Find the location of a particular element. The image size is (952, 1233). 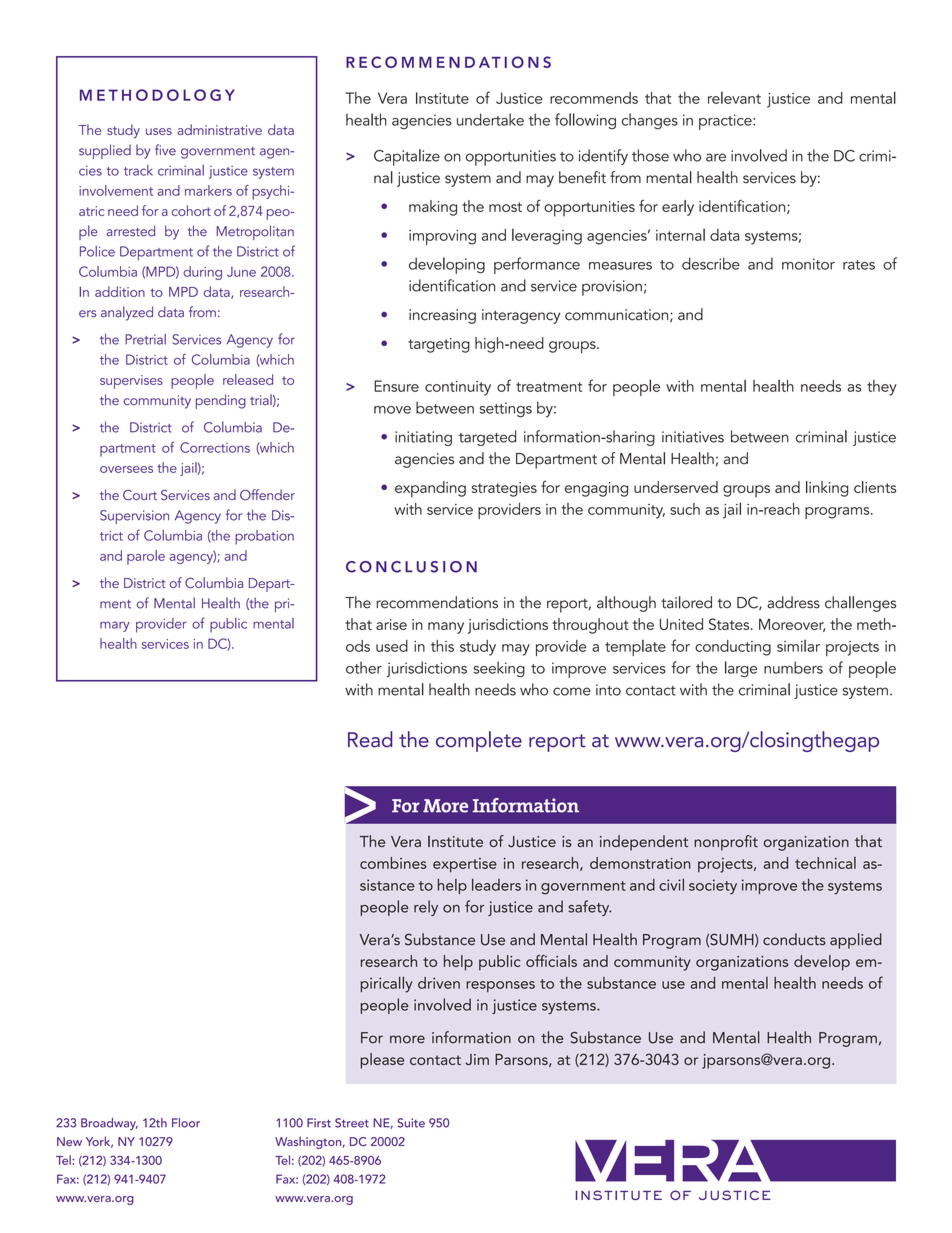

oversees is located at coordinates (126, 469).
